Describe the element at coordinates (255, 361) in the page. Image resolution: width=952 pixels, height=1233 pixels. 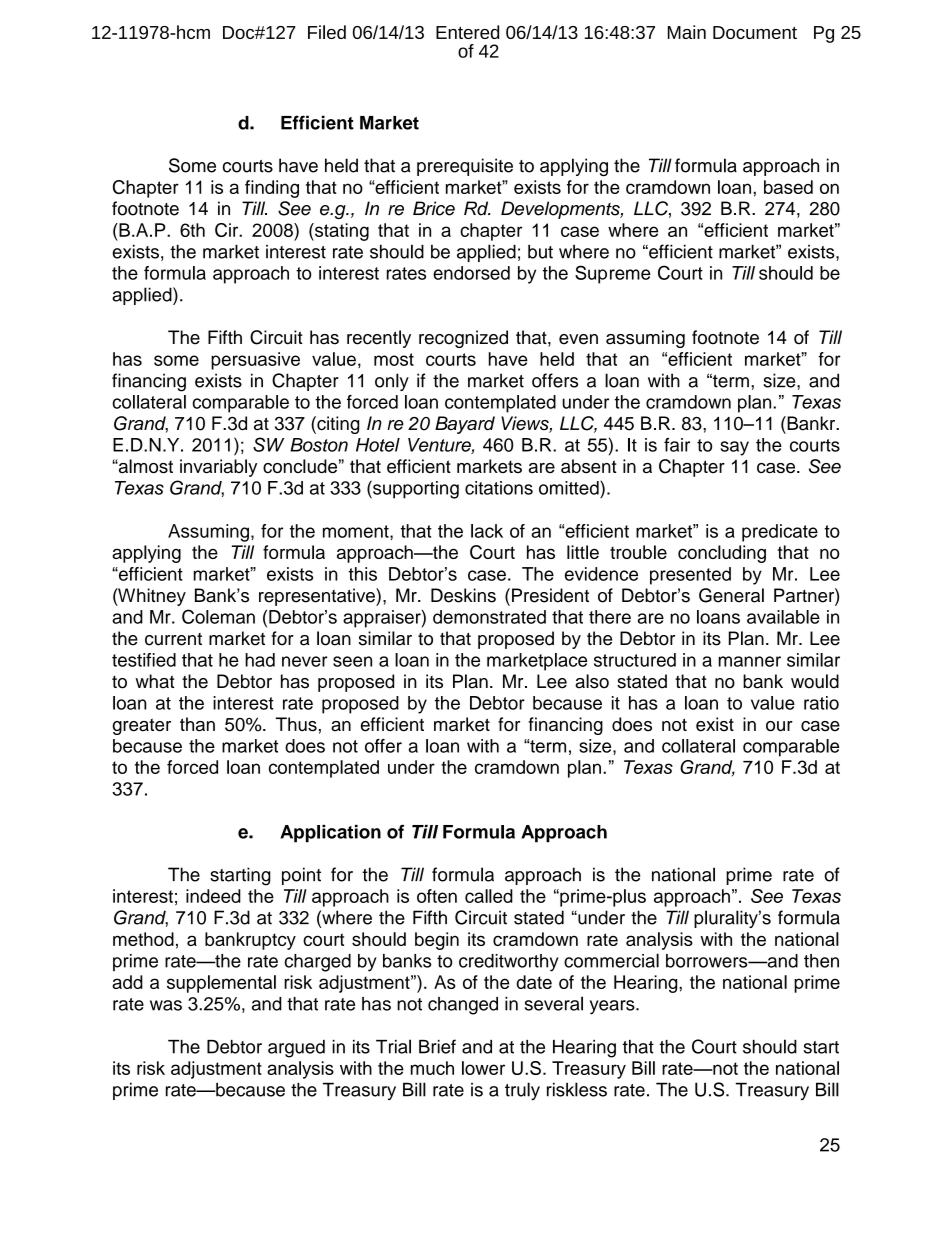
I see `persuasive` at that location.
